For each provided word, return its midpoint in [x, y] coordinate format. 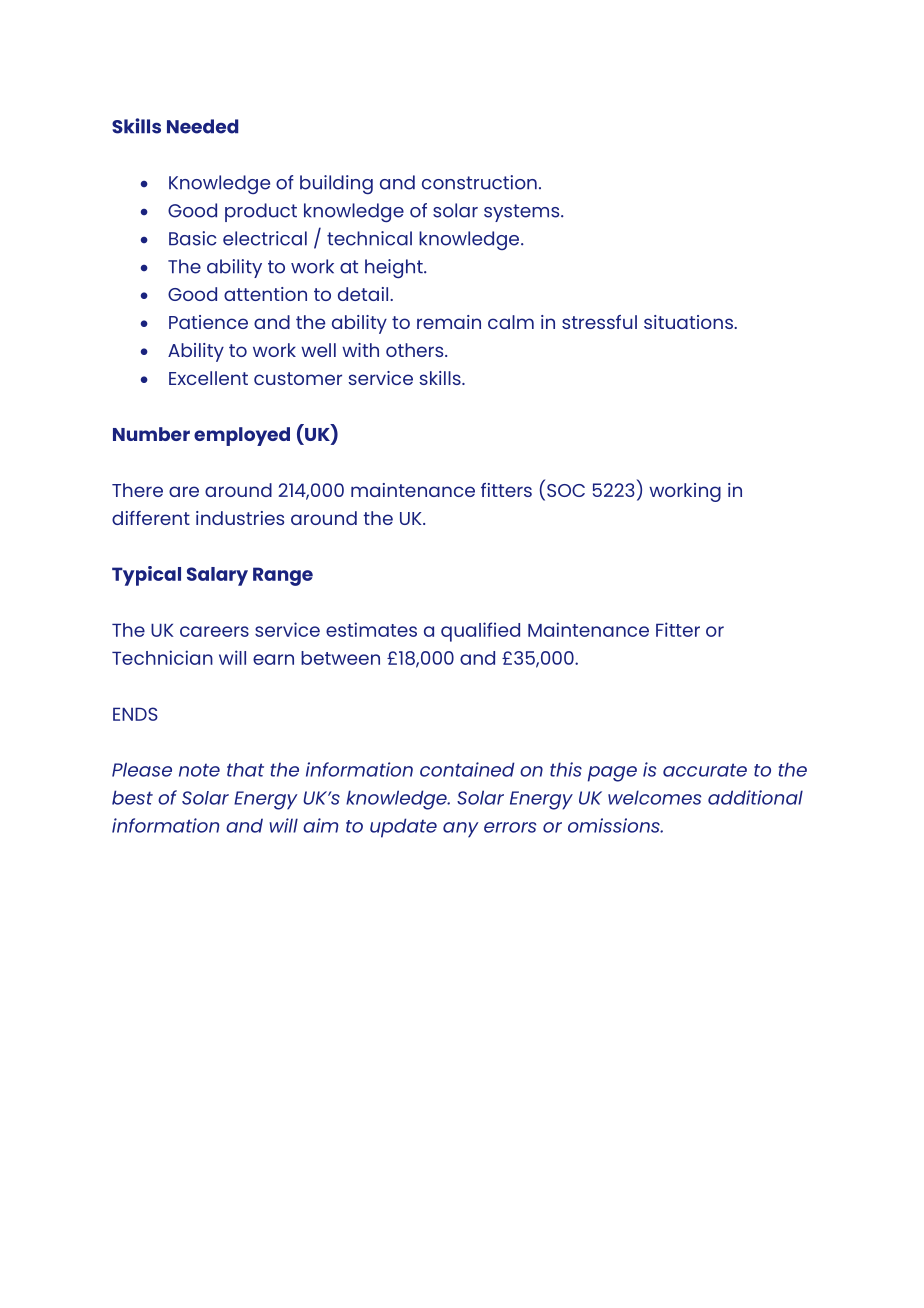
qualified [480, 632]
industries [240, 518]
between [340, 658]
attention [265, 294]
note [199, 770]
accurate [705, 770]
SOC [566, 490]
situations [689, 322]
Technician [162, 657]
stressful [599, 322]
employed [242, 436]
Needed [202, 126]
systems [523, 213]
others [416, 350]
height [395, 268]
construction [479, 182]
